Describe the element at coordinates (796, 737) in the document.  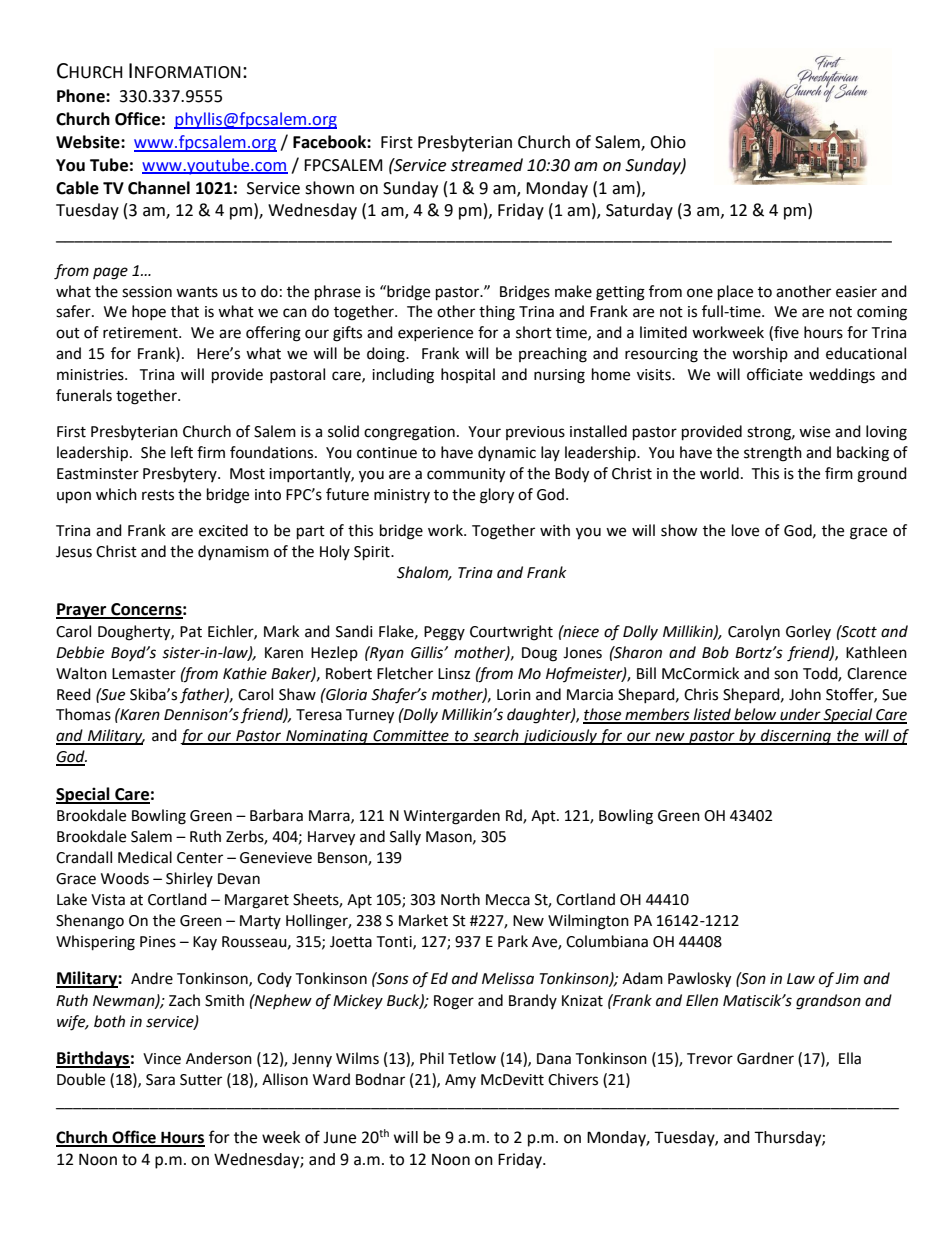
I see `discerning` at that location.
